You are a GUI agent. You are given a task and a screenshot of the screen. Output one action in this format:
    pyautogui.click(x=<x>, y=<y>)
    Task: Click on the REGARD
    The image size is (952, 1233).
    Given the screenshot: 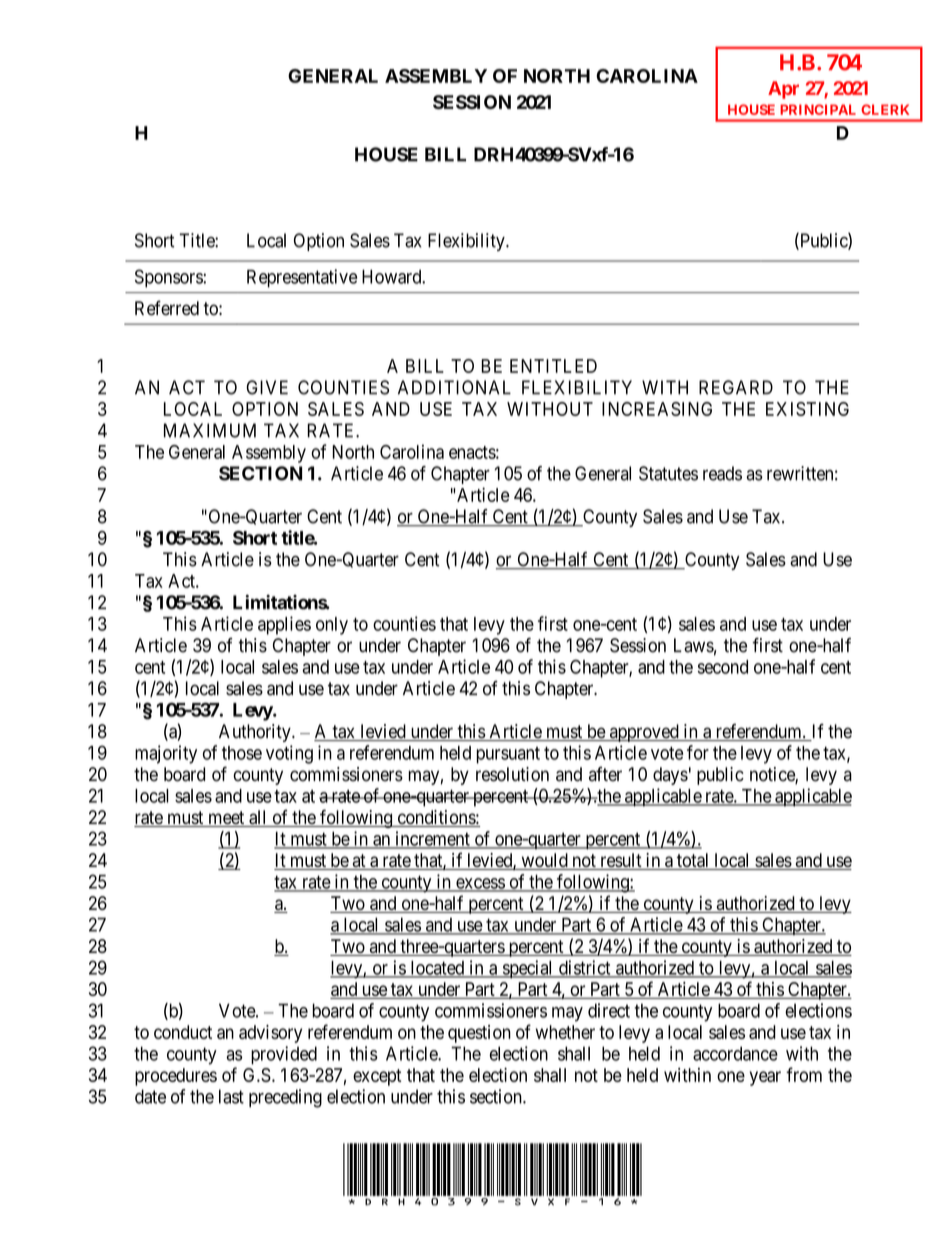 What is the action you would take?
    pyautogui.click(x=736, y=387)
